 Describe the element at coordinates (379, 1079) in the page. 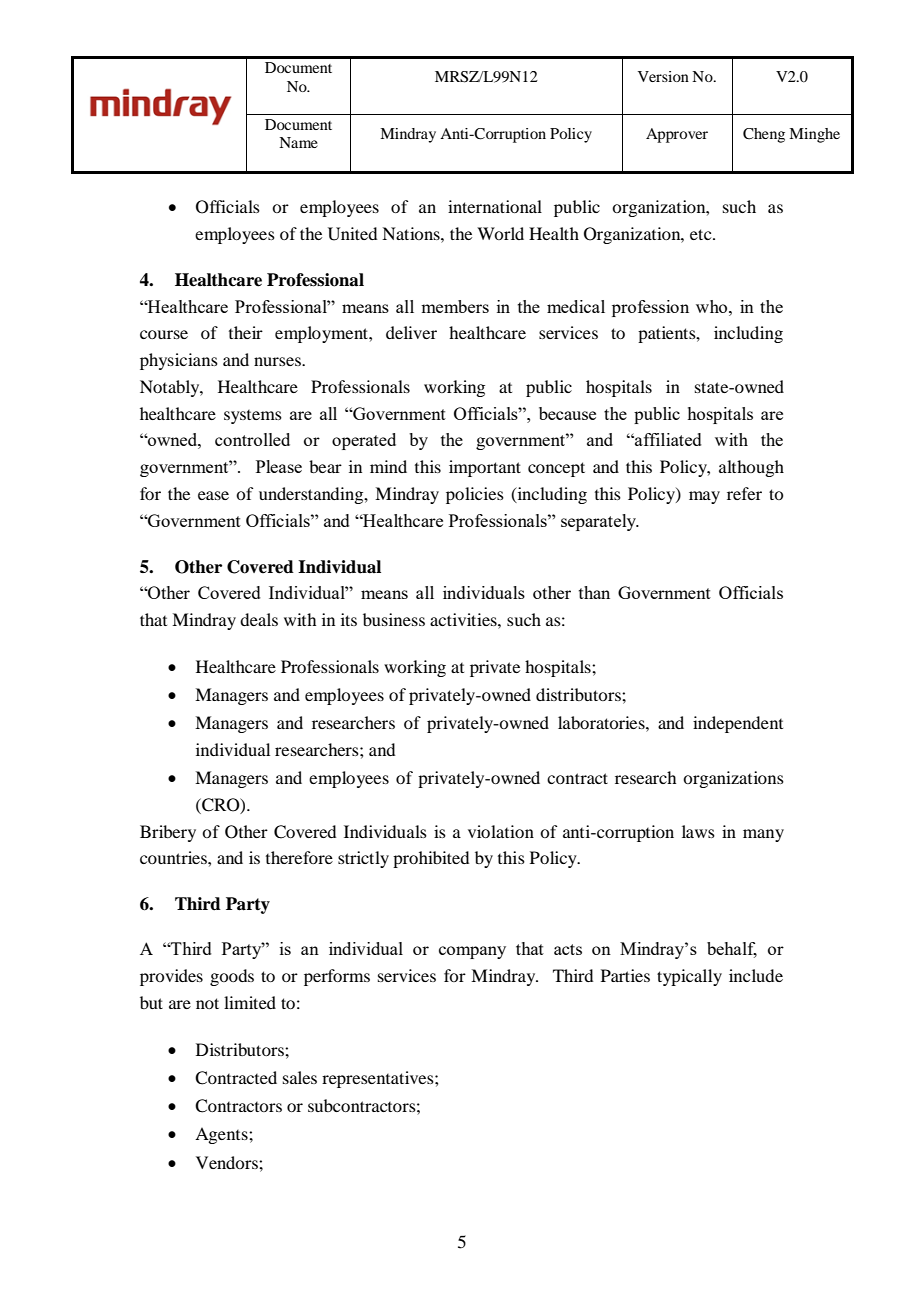

I see `representatives` at that location.
